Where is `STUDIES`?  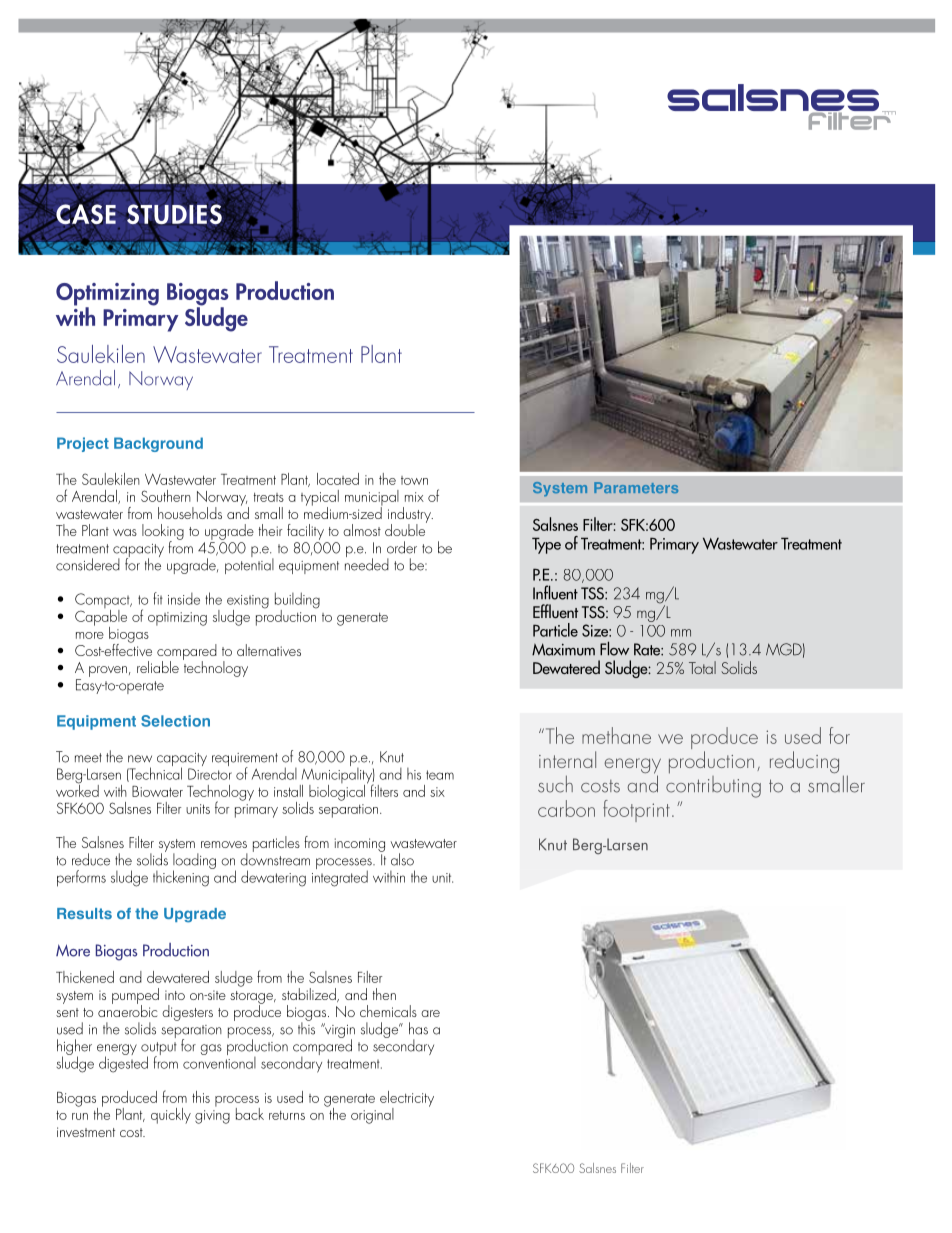
STUDIES is located at coordinates (175, 214).
